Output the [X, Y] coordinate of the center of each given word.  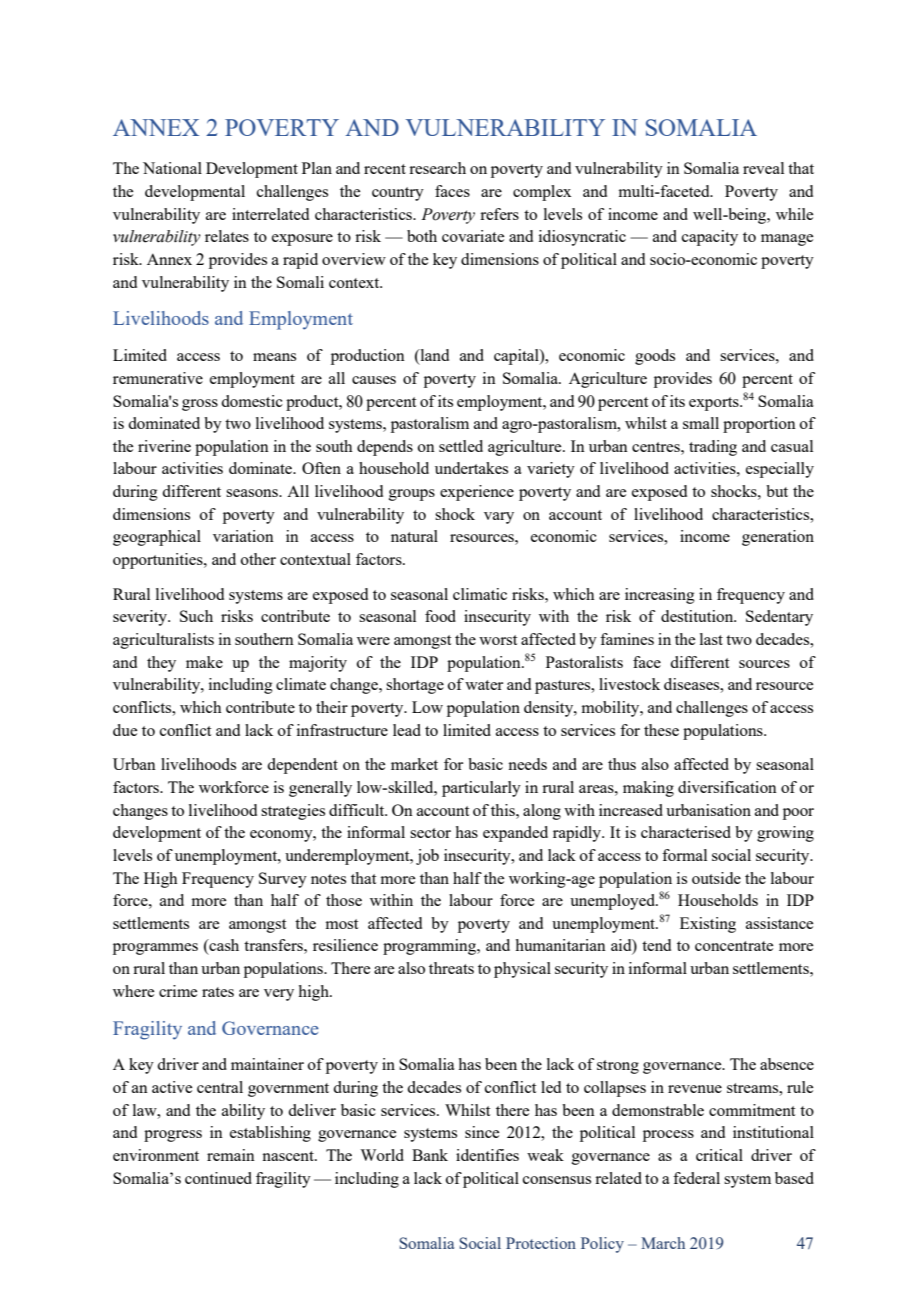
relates [227, 236]
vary [499, 518]
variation [243, 536]
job [427, 857]
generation [778, 538]
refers [499, 214]
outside [716, 878]
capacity [710, 238]
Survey [283, 880]
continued [218, 1178]
